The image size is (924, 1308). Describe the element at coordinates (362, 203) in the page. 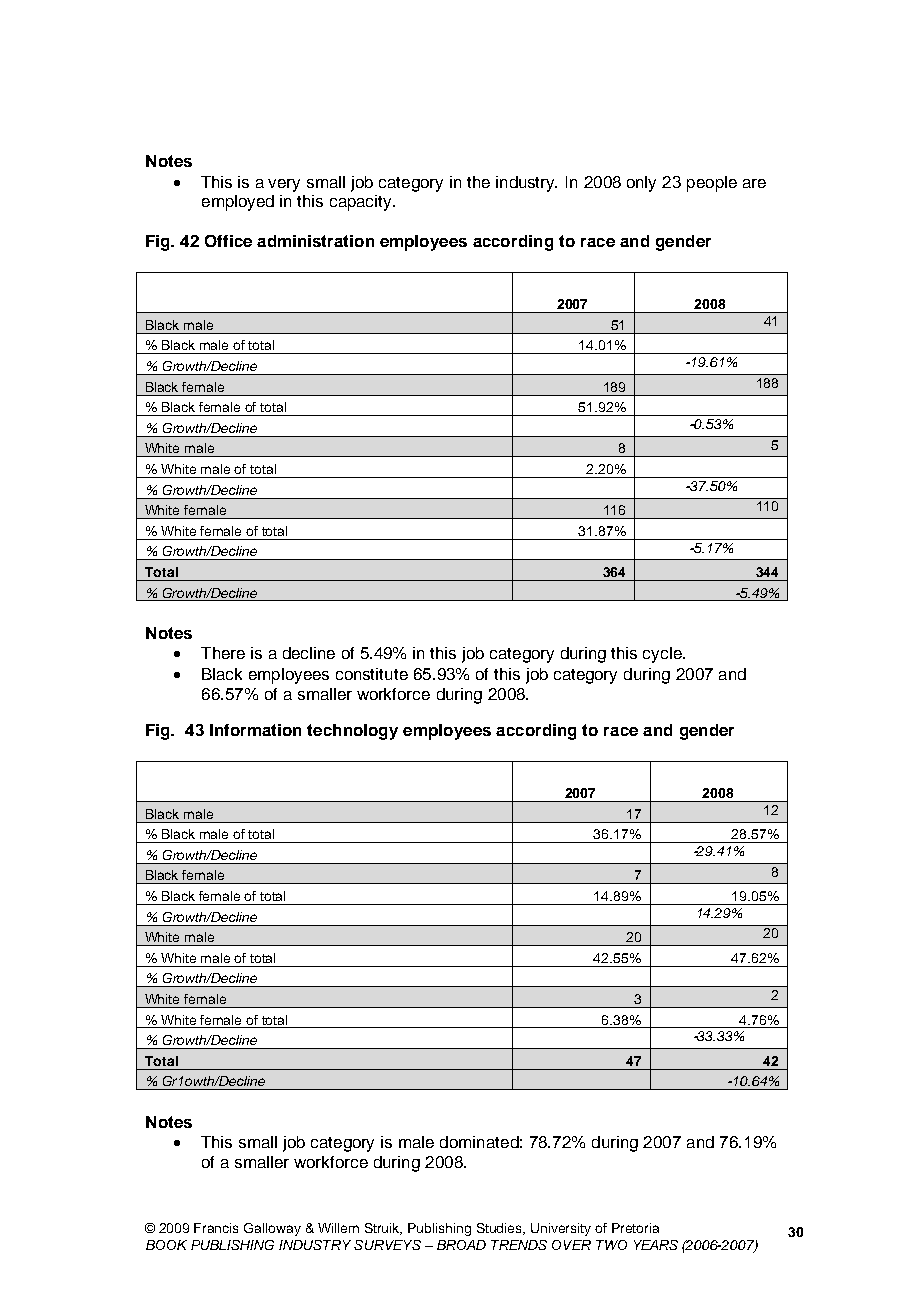

I see `capacity` at that location.
